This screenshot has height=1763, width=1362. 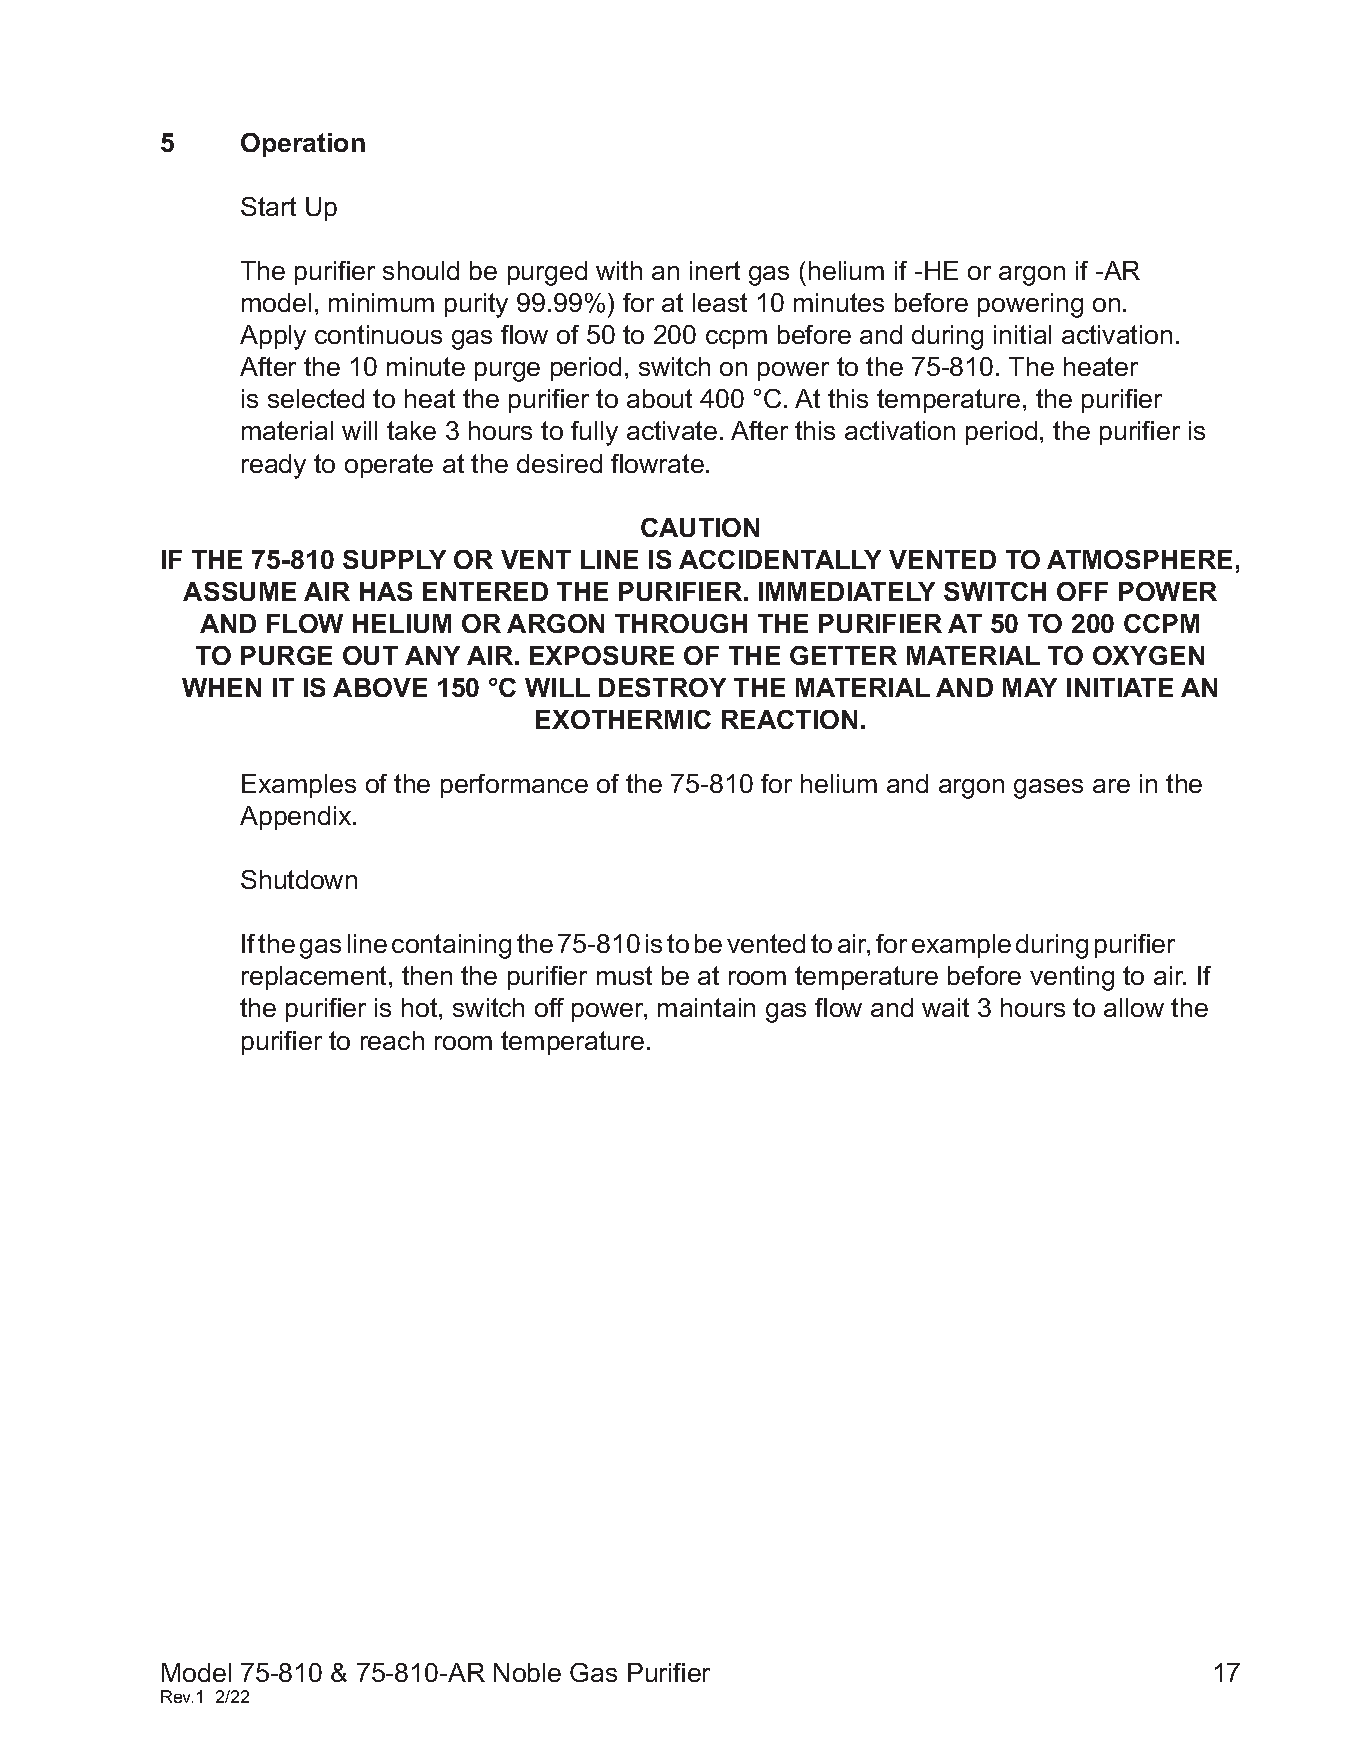 I want to click on gases, so click(x=1048, y=789).
